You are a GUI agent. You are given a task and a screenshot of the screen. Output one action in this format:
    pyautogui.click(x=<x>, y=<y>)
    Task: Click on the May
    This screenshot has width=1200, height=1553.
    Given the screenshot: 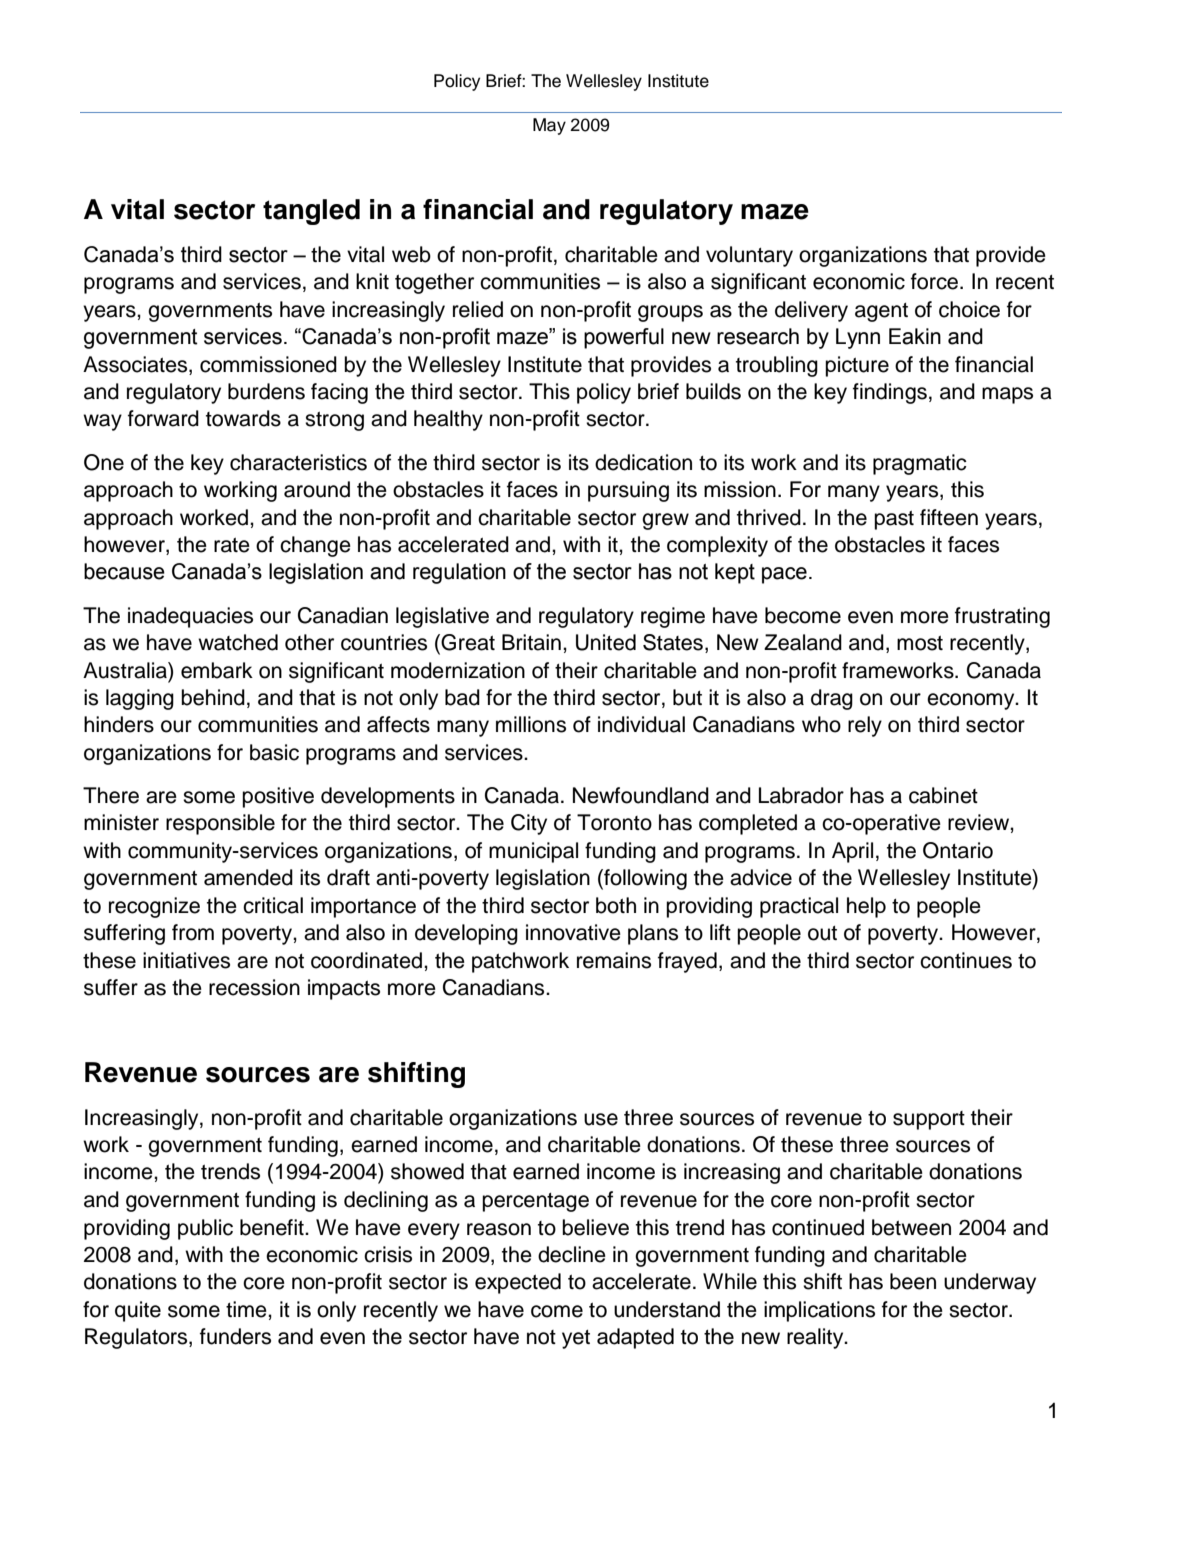 What is the action you would take?
    pyautogui.click(x=549, y=126)
